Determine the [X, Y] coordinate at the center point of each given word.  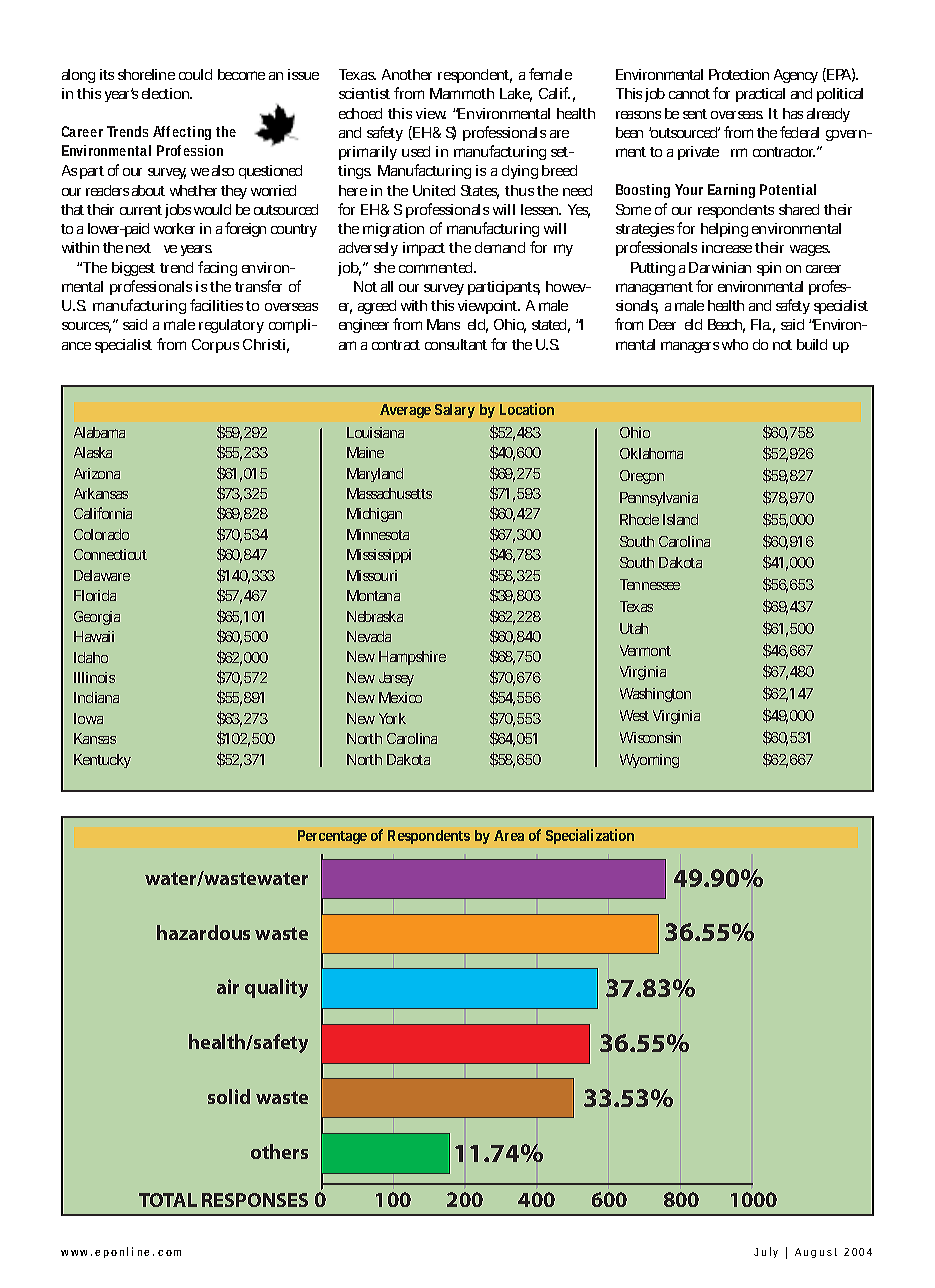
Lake [516, 95]
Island [680, 519]
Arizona [97, 473]
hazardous [203, 932]
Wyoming [649, 761]
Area [509, 835]
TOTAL [168, 1200]
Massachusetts [389, 493]
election [167, 93]
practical [760, 95]
